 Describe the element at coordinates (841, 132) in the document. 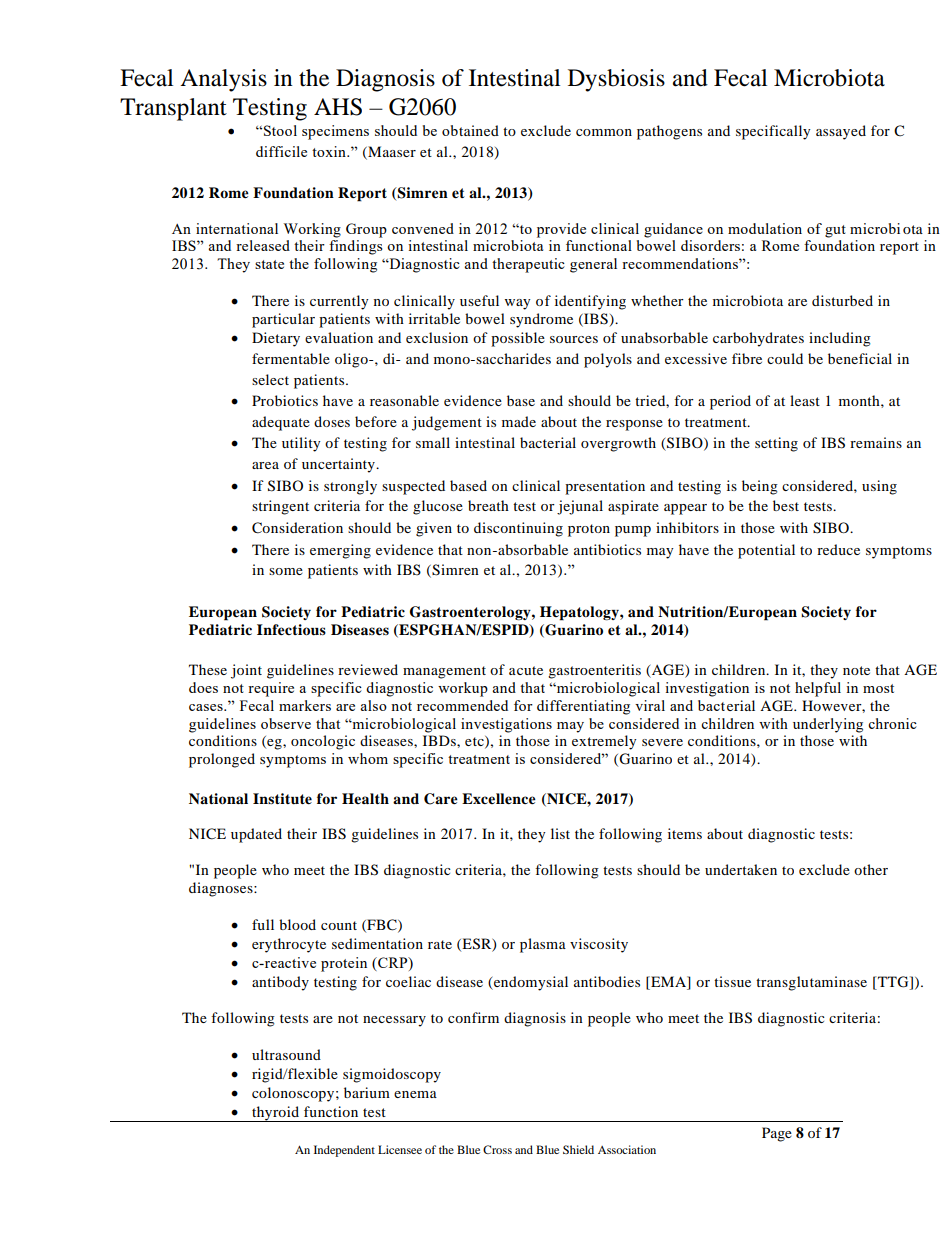

I see `assayed` at that location.
